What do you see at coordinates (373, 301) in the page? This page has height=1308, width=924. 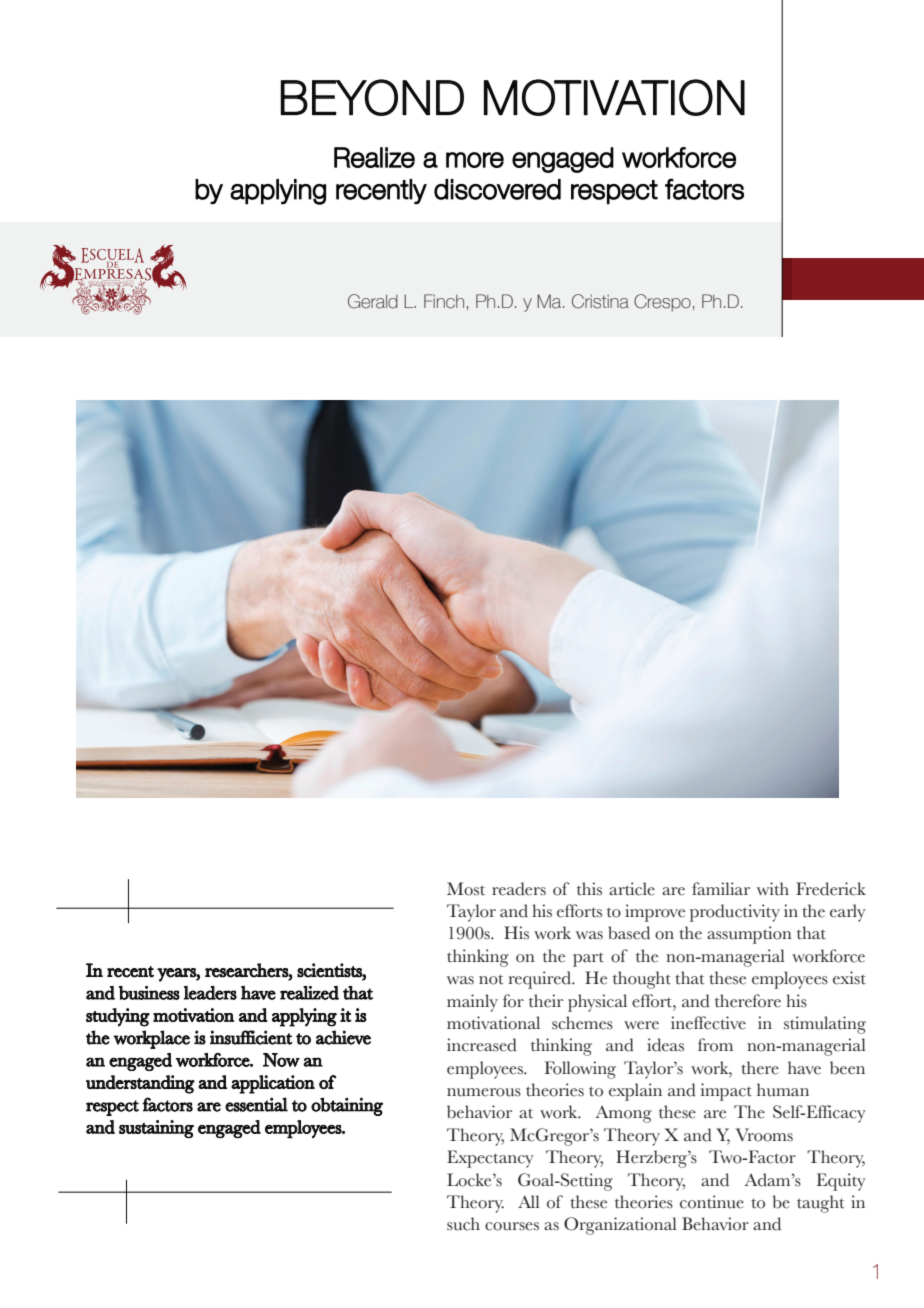 I see `Gerald` at bounding box center [373, 301].
